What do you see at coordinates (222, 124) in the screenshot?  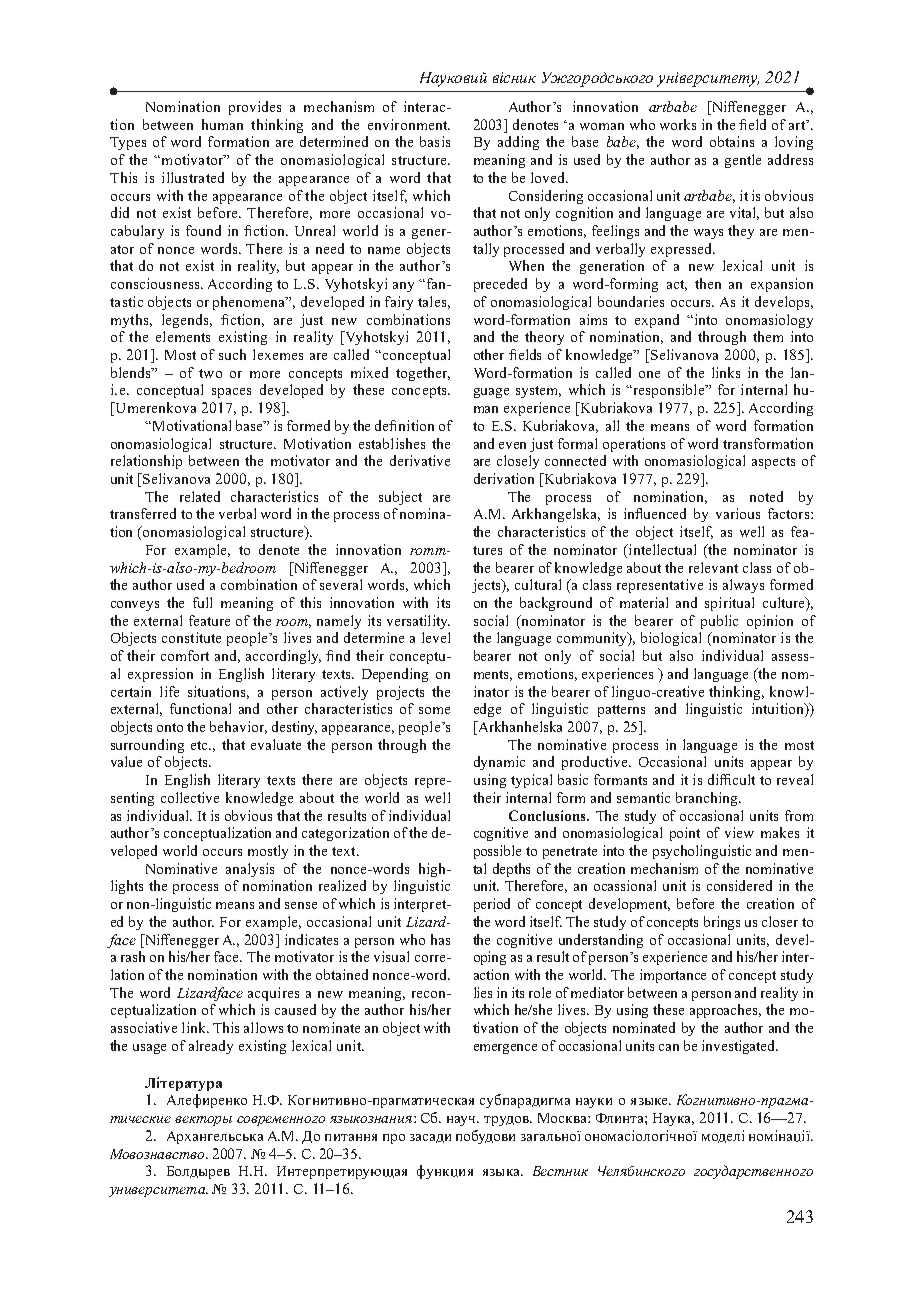 I see `human` at bounding box center [222, 124].
